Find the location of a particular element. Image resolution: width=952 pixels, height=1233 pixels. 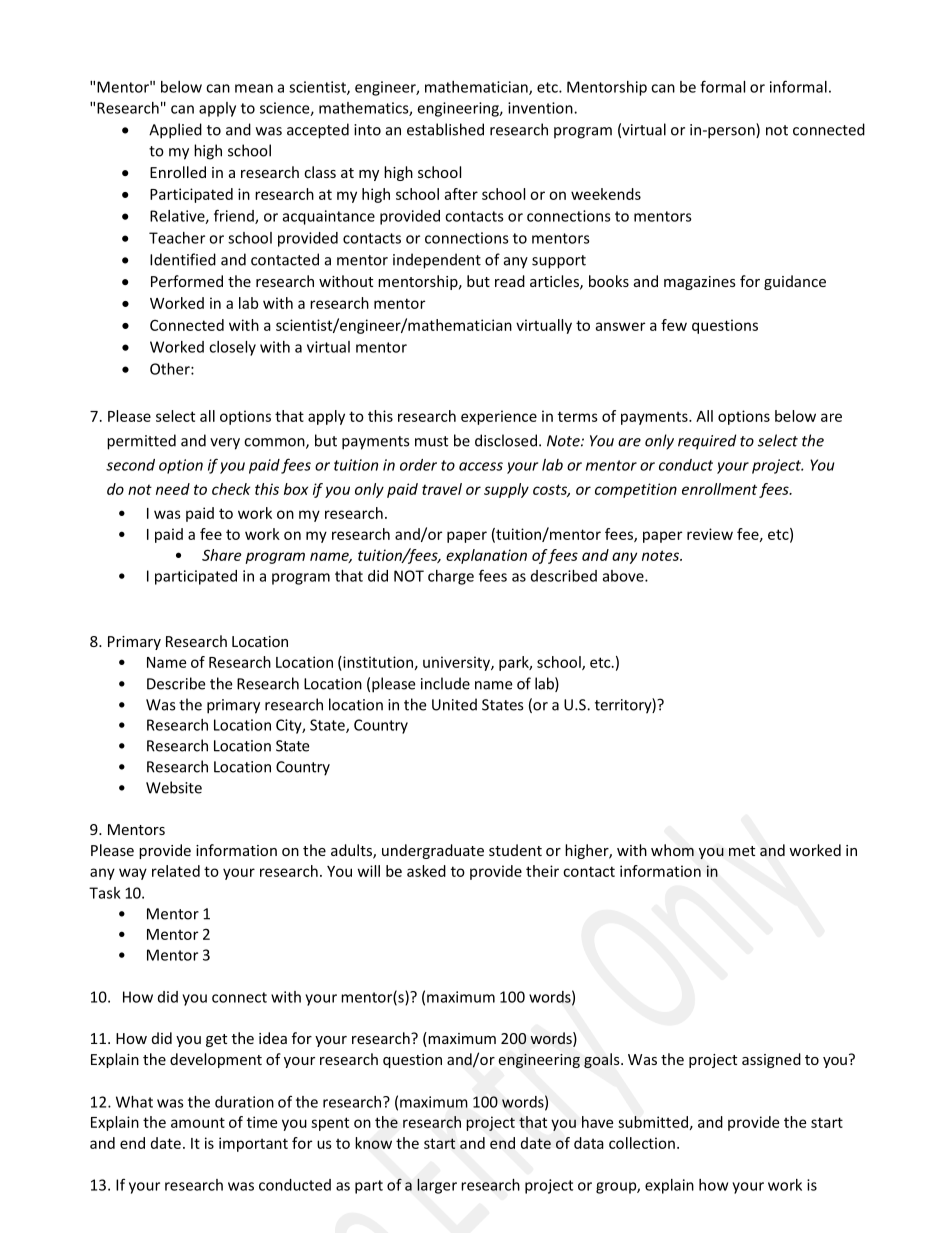

met is located at coordinates (742, 851).
